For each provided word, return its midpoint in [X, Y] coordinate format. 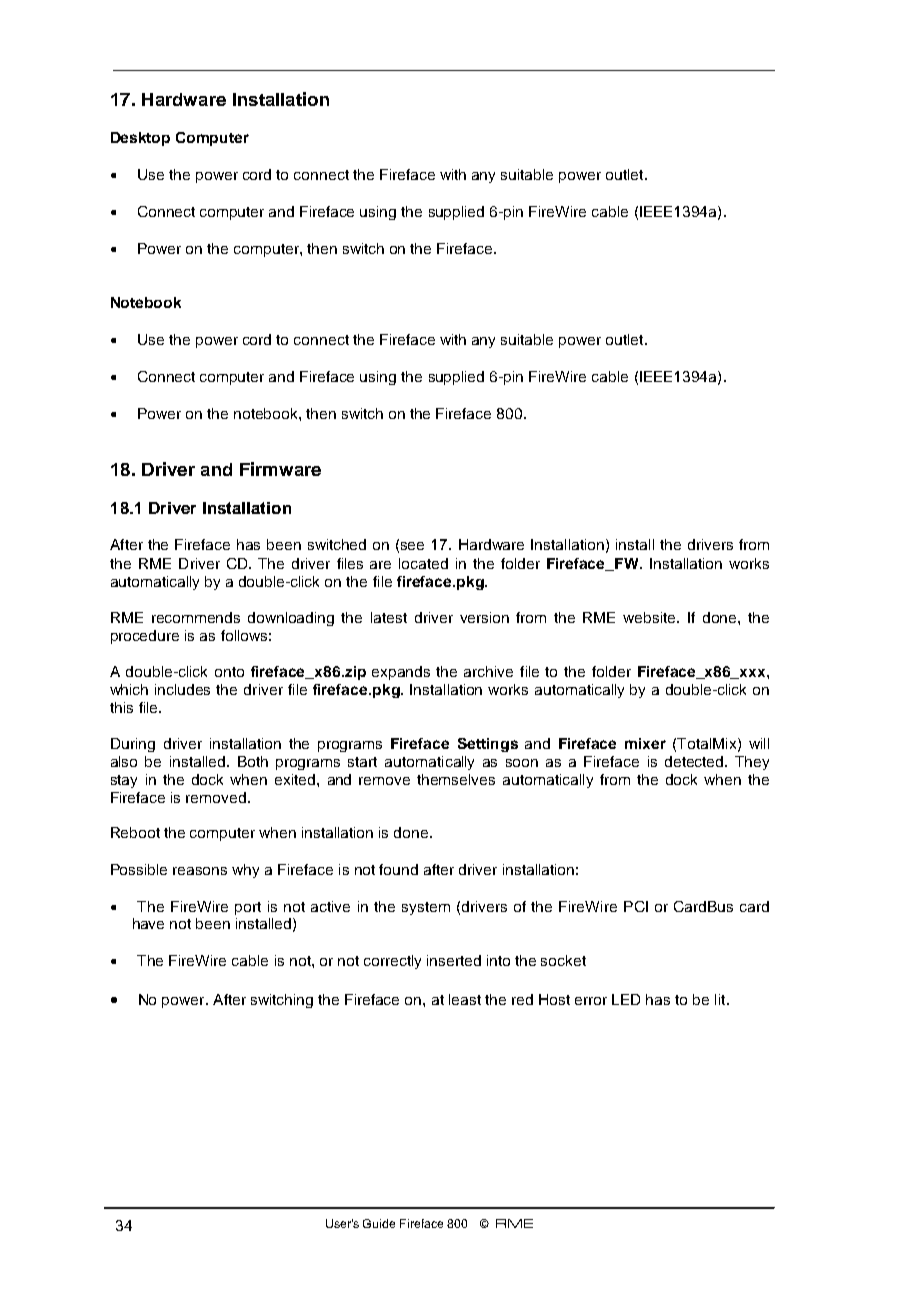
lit [721, 999]
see [412, 546]
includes [182, 689]
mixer [645, 743]
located [423, 563]
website [651, 617]
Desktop [140, 139]
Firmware [280, 469]
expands [401, 673]
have [148, 923]
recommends [196, 617]
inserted [454, 960]
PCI [636, 906]
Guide [379, 1223]
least [465, 999]
